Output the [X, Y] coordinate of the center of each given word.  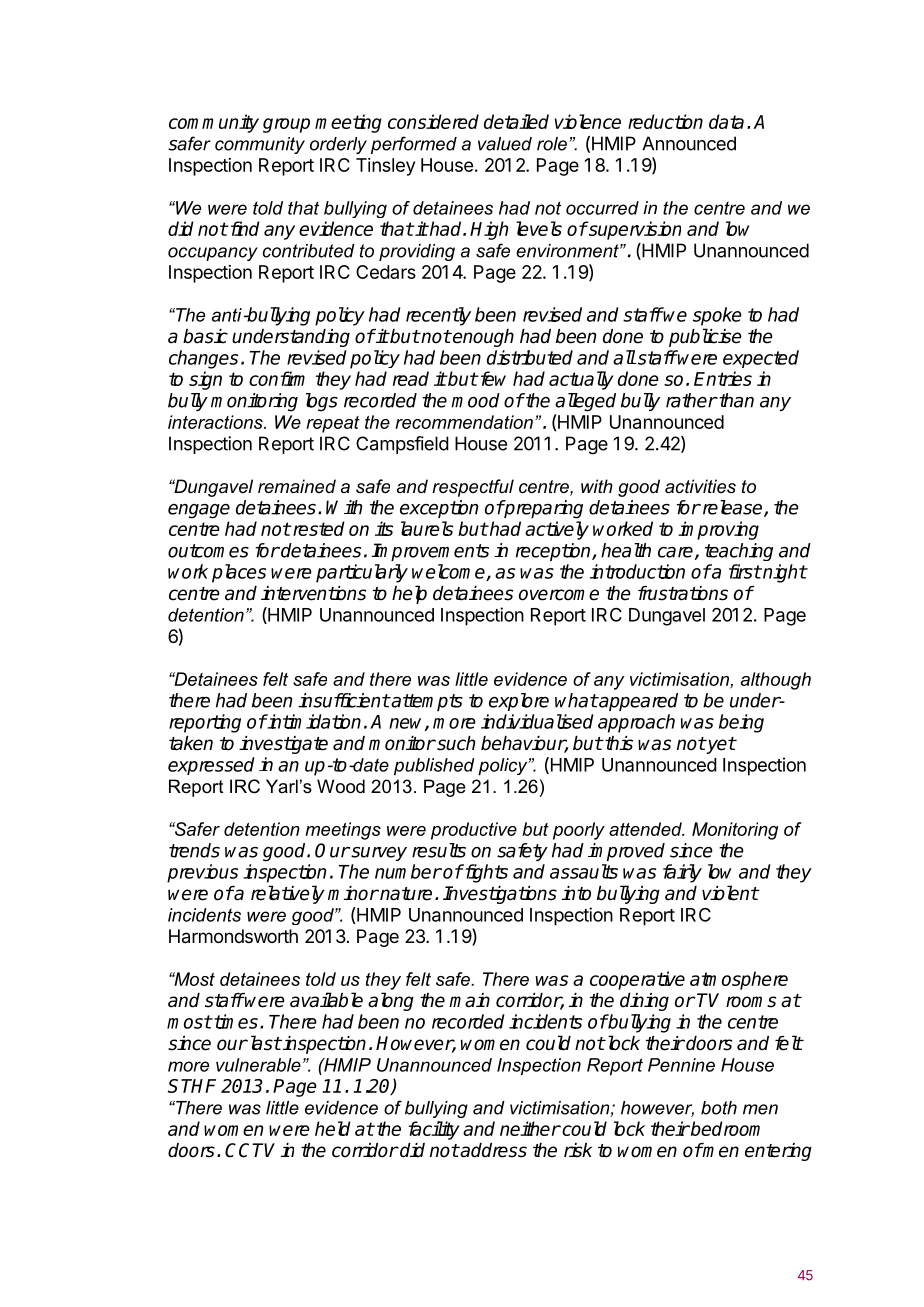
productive [474, 831]
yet [720, 745]
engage [199, 511]
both [719, 1108]
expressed [211, 766]
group [286, 125]
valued [505, 144]
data [726, 121]
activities [700, 486]
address [493, 1150]
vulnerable [258, 1065]
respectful [473, 488]
